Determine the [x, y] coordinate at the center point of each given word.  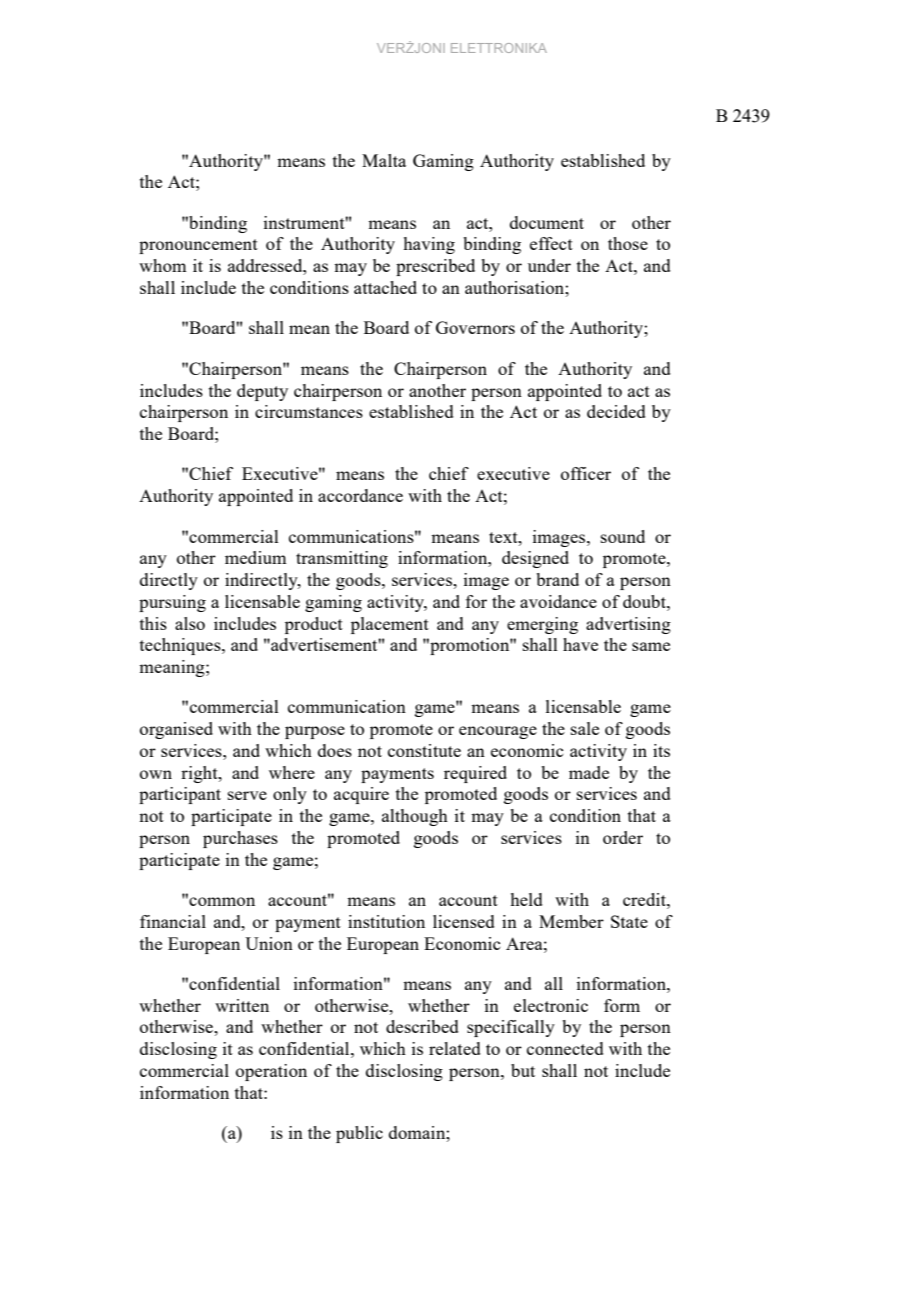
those [628, 243]
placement [390, 625]
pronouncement [198, 246]
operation [271, 1072]
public [359, 1134]
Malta [384, 160]
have [580, 644]
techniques [181, 646]
